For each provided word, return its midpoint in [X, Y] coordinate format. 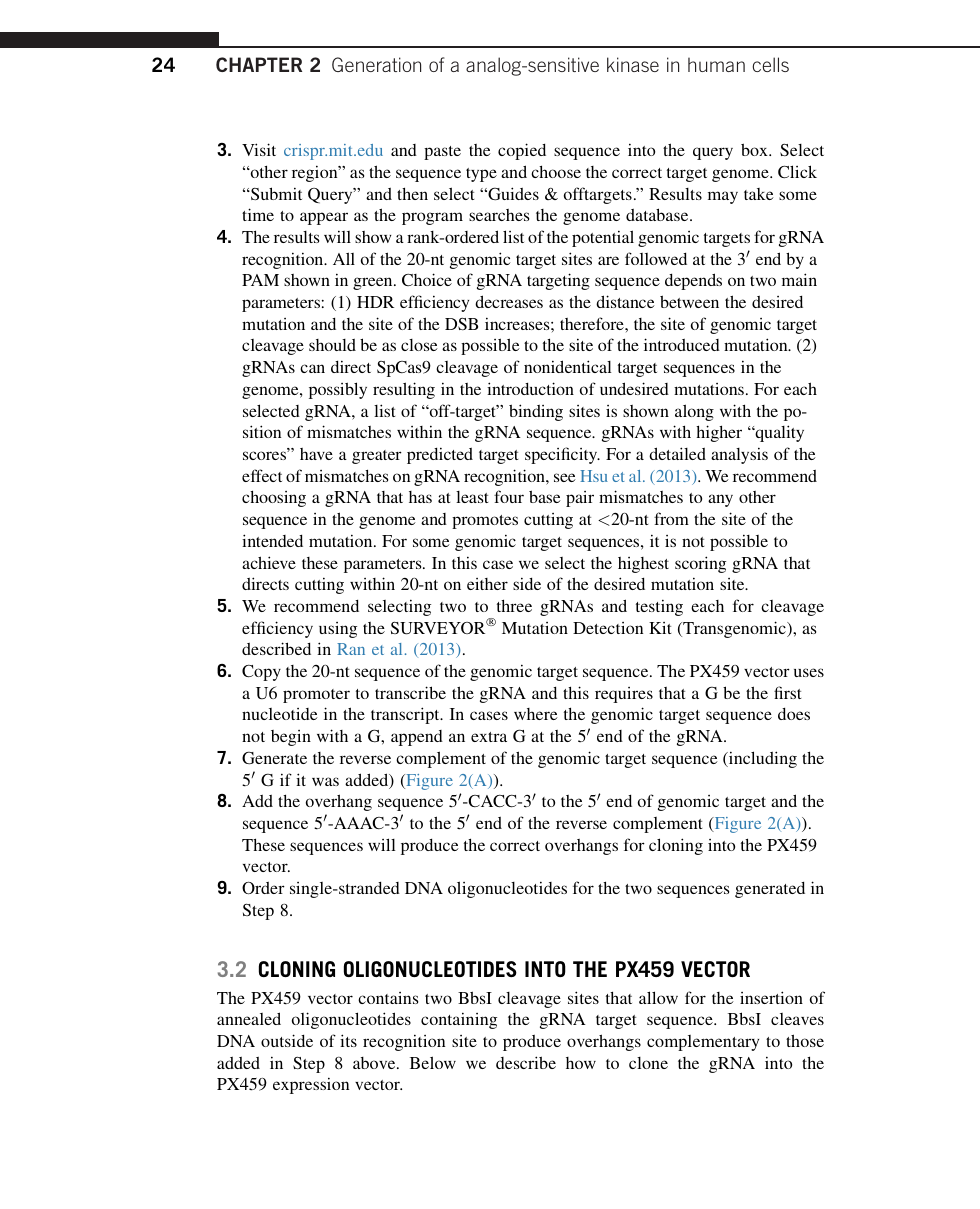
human [716, 64]
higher [719, 433]
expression [311, 1085]
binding [536, 412]
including [762, 759]
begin [291, 738]
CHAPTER [259, 64]
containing [459, 1020]
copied [522, 151]
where [536, 714]
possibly [338, 390]
